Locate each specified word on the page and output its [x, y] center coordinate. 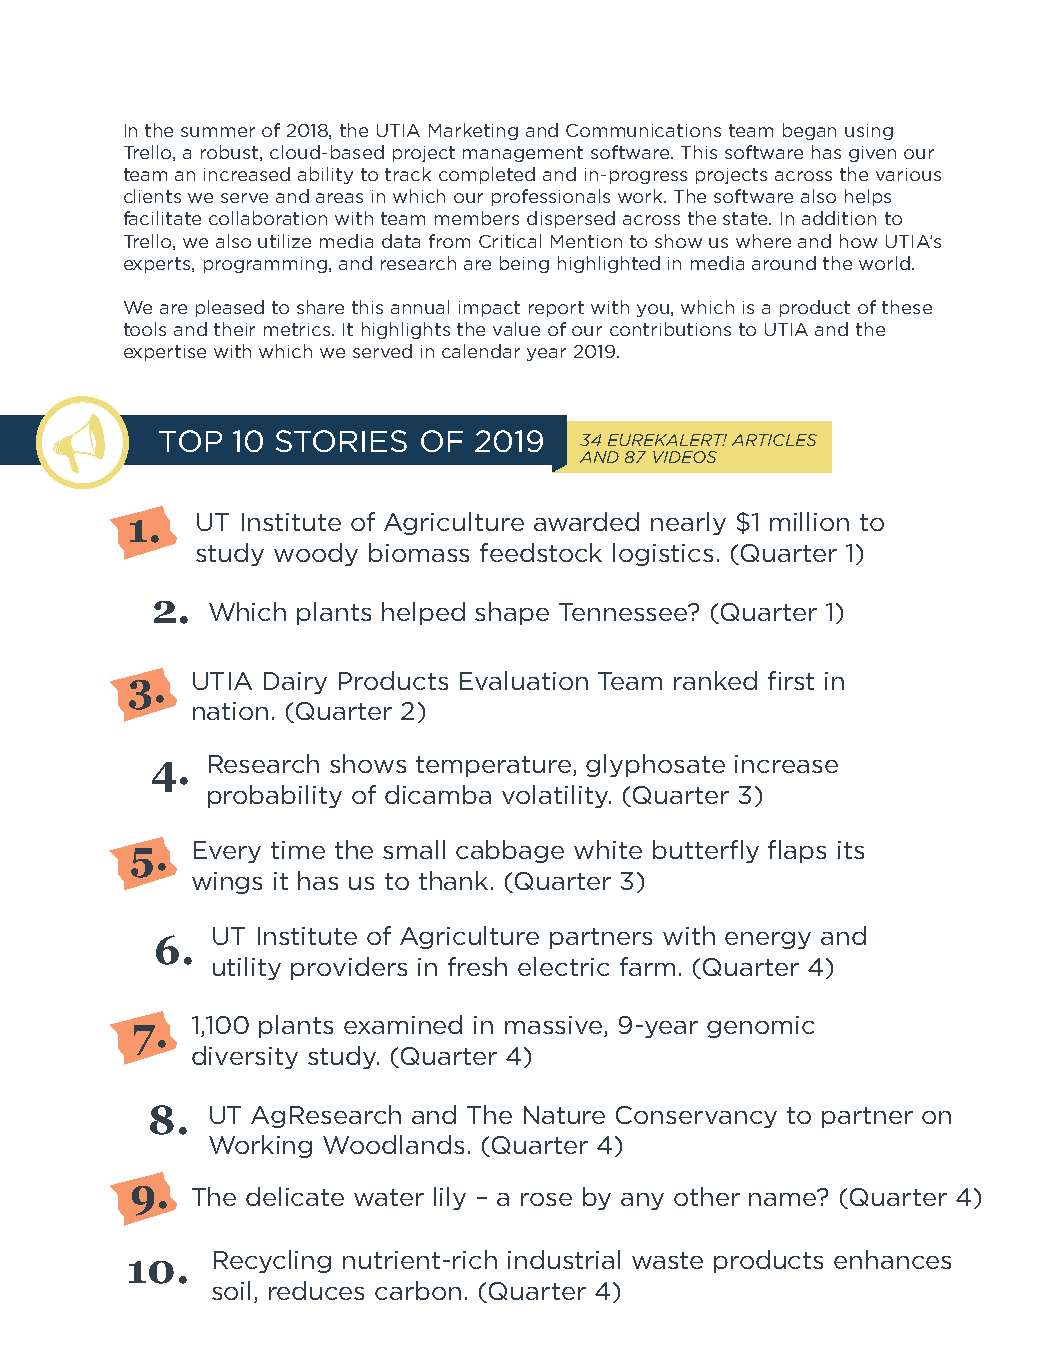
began [809, 131]
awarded [586, 521]
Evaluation [524, 680]
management [523, 154]
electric [563, 966]
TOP [190, 441]
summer [218, 132]
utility [247, 968]
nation [230, 711]
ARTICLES [774, 440]
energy [768, 940]
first [791, 680]
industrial [564, 1259]
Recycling [272, 1261]
